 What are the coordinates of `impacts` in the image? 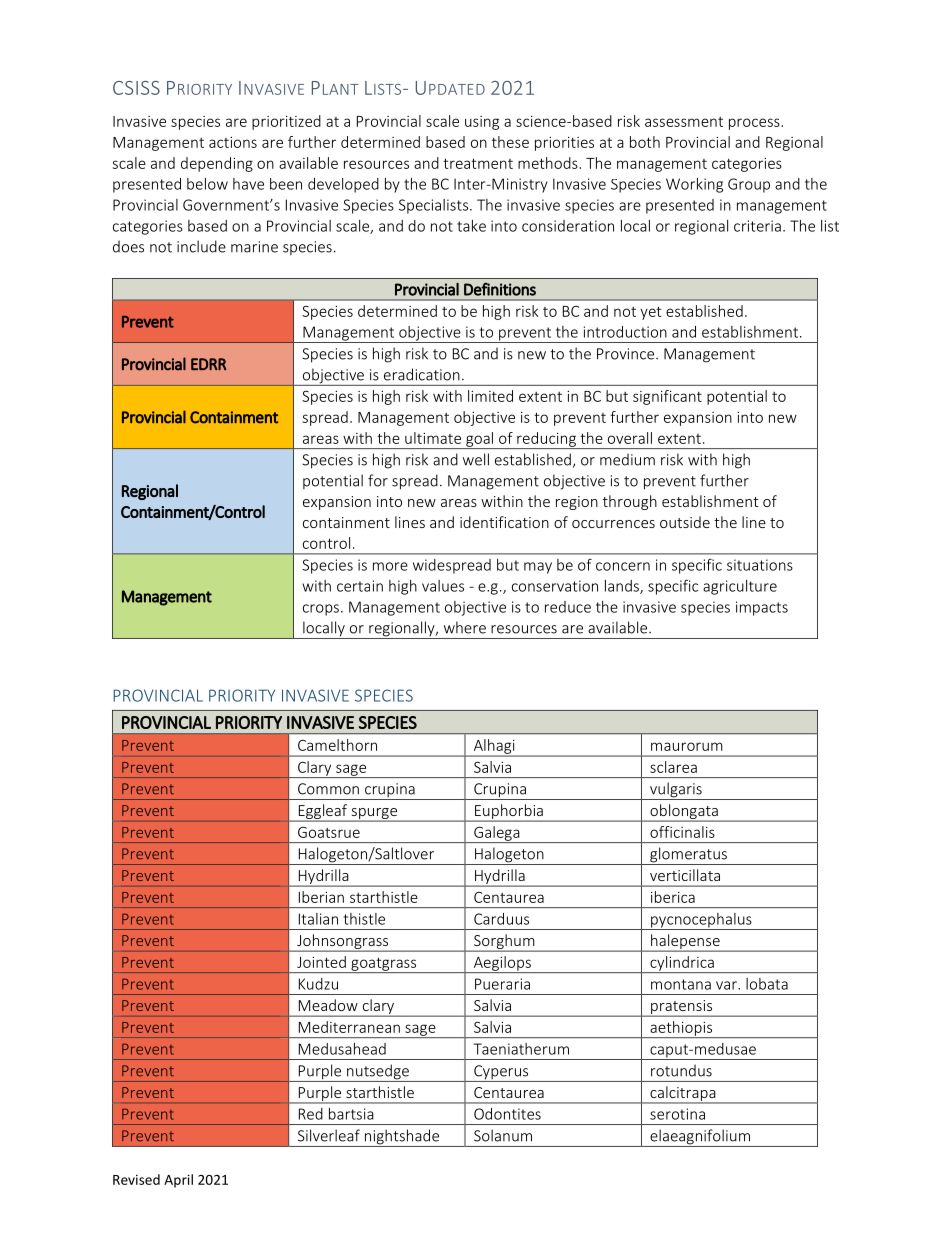 It's located at (762, 608).
